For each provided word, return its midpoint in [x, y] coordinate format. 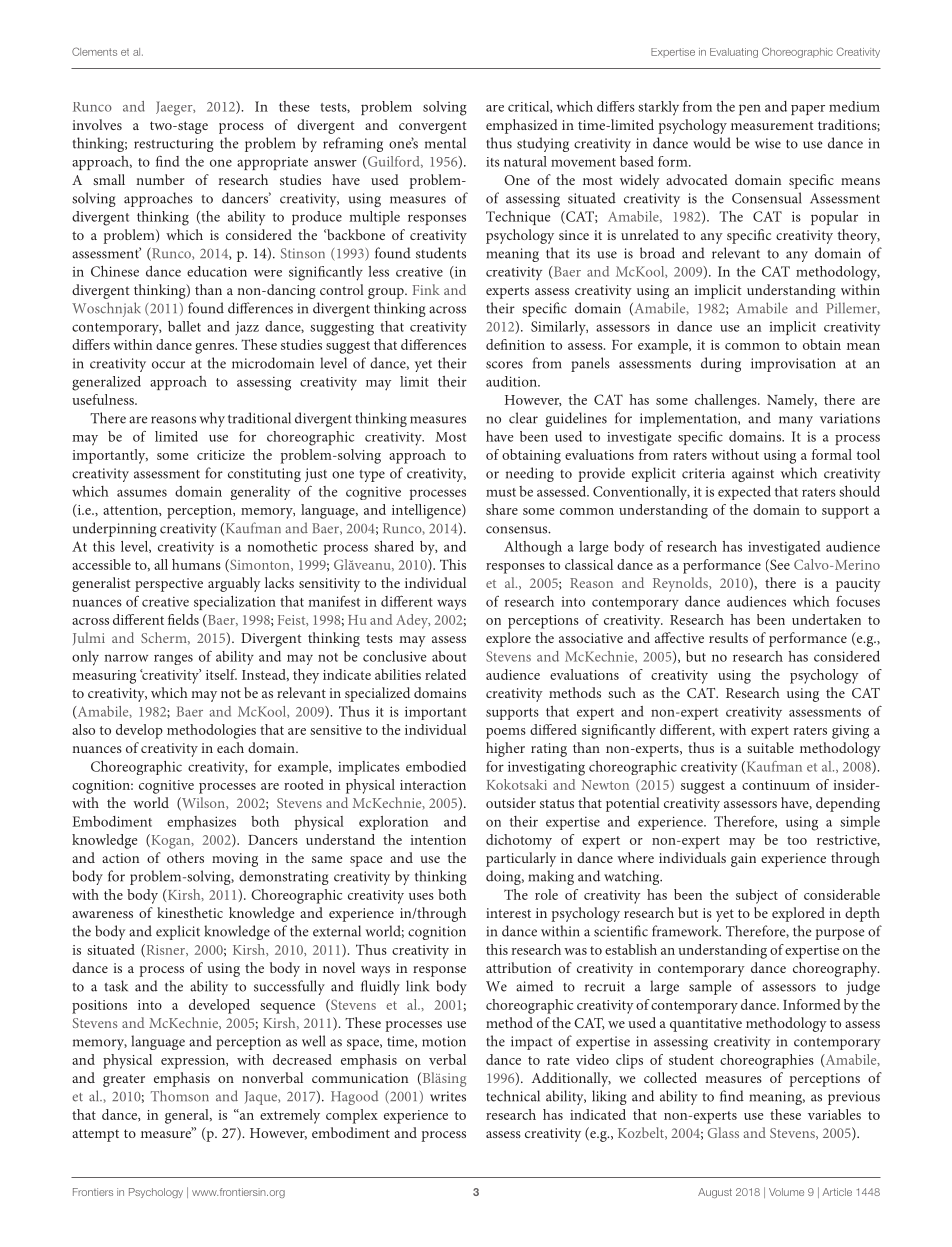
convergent [433, 127]
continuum [776, 785]
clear [523, 418]
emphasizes [201, 823]
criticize [221, 455]
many [796, 421]
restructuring [174, 145]
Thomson [180, 1096]
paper [808, 110]
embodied [436, 766]
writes [448, 1096]
